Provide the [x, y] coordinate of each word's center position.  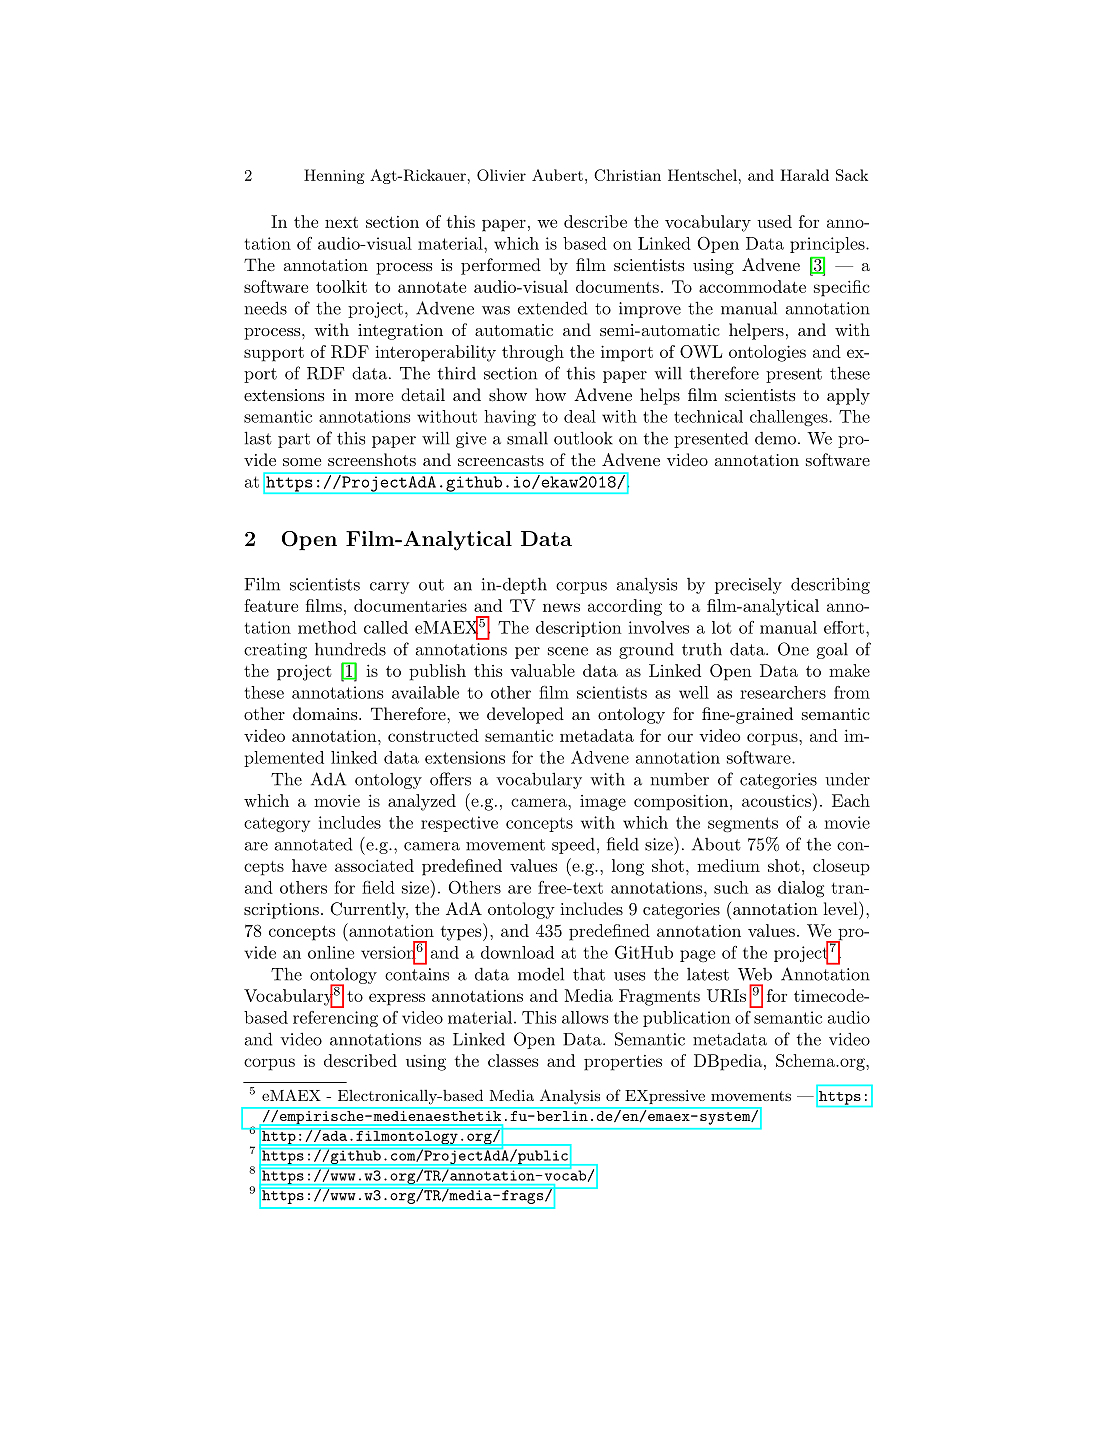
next [341, 222]
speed [573, 845]
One [793, 649]
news [561, 607]
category [277, 824]
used [774, 221]
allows [585, 1017]
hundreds [350, 649]
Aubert [557, 175]
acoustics [776, 800]
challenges [789, 418]
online [331, 952]
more [374, 397]
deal [580, 416]
